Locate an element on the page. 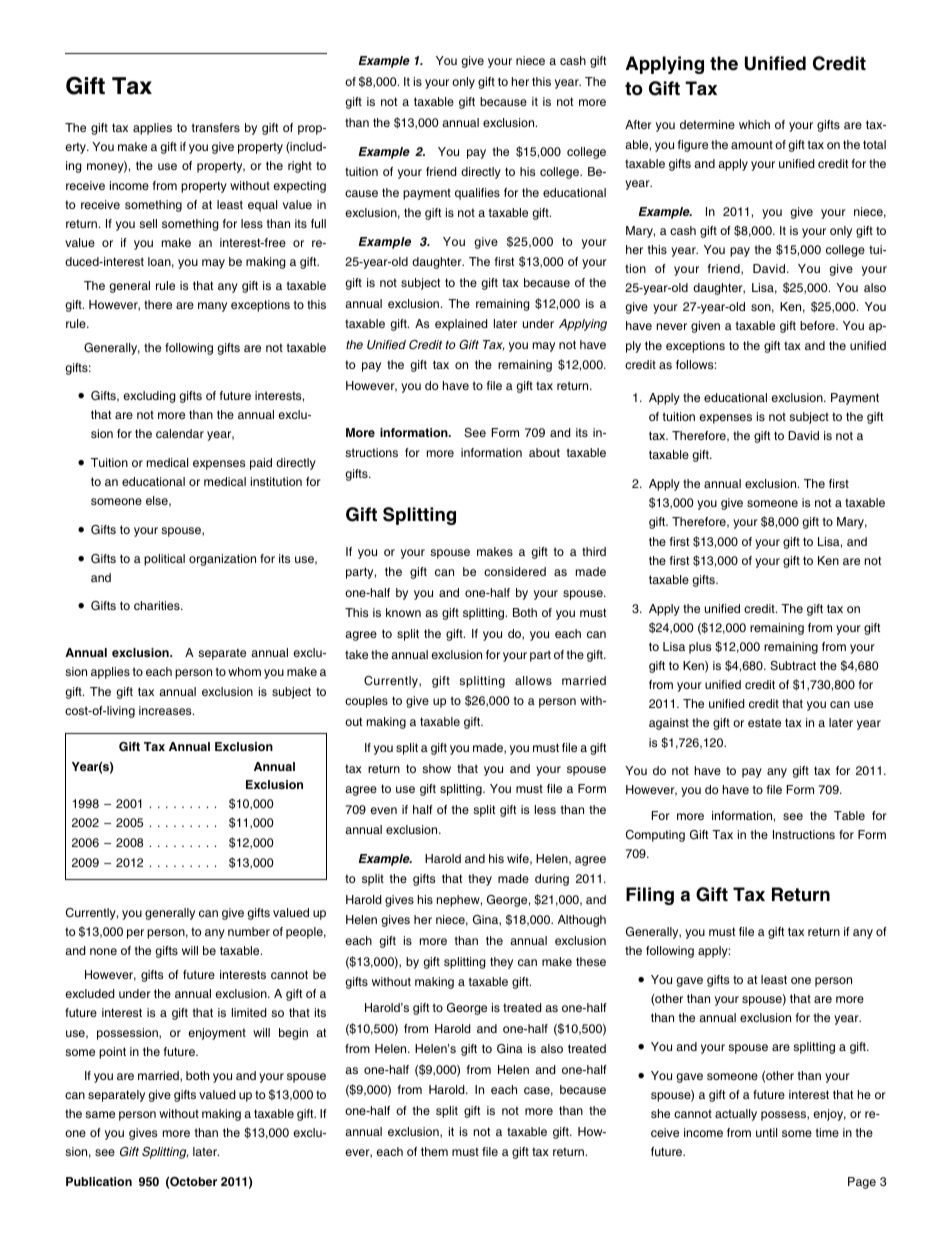  amount is located at coordinates (752, 144).
